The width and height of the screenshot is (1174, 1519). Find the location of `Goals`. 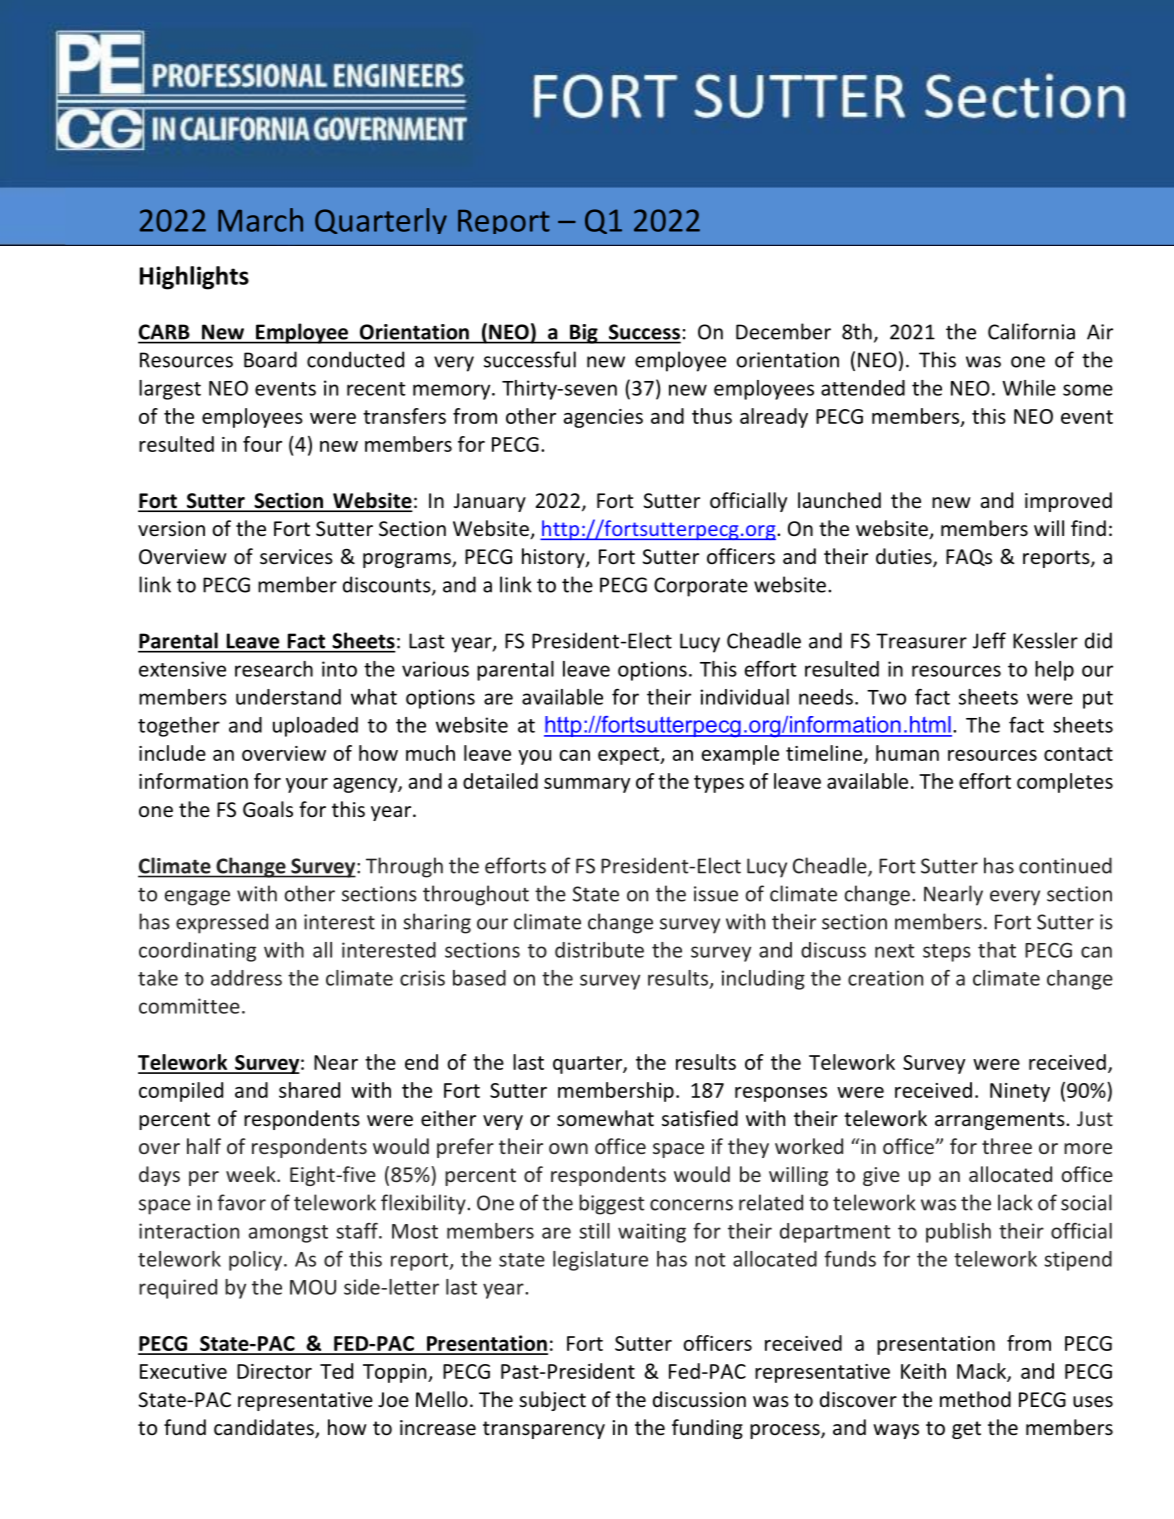

Goals is located at coordinates (268, 809).
